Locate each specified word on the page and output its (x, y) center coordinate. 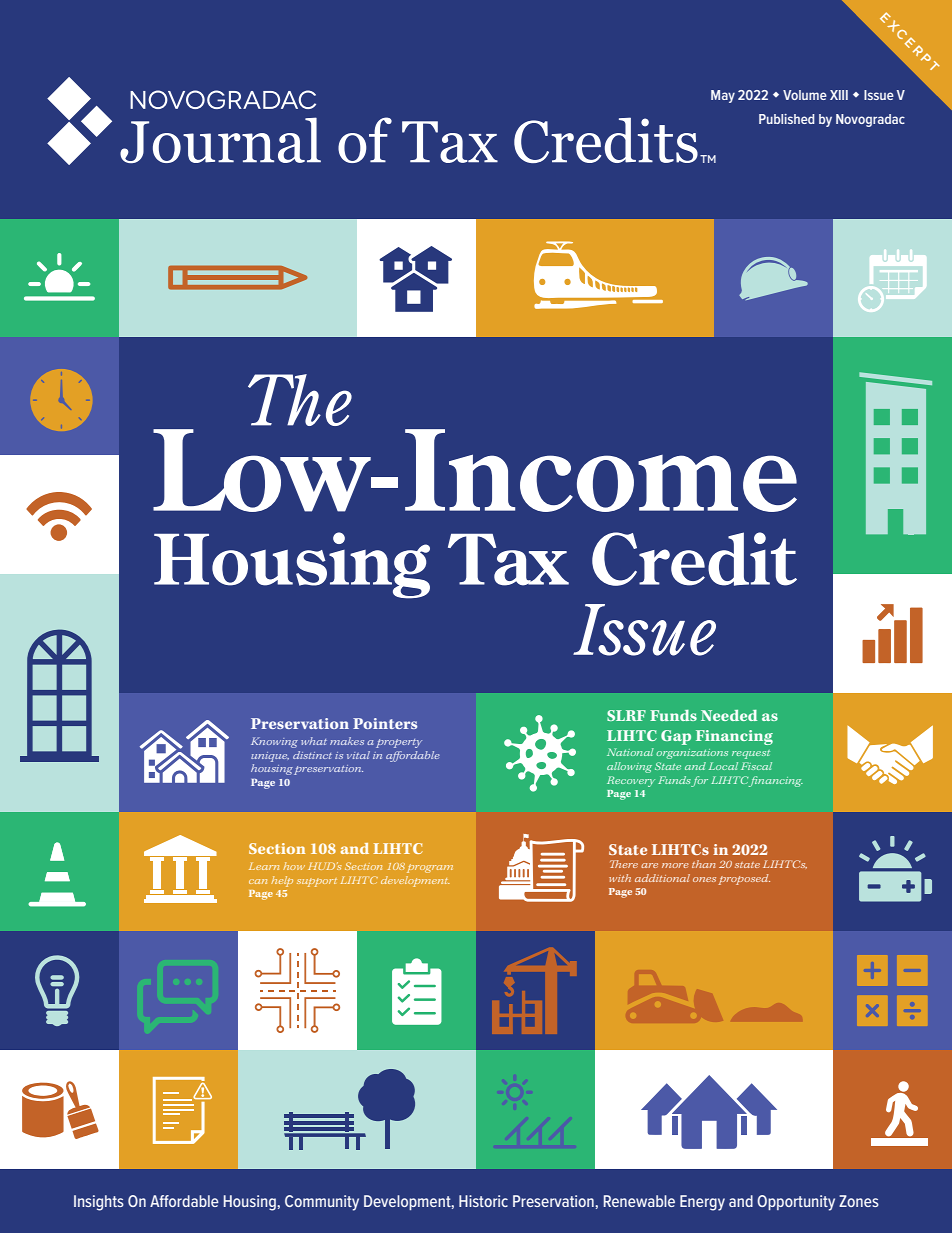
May (723, 96)
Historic (483, 1201)
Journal (220, 140)
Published (787, 119)
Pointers (385, 723)
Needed (729, 715)
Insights (99, 1203)
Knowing (274, 742)
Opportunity (796, 1203)
